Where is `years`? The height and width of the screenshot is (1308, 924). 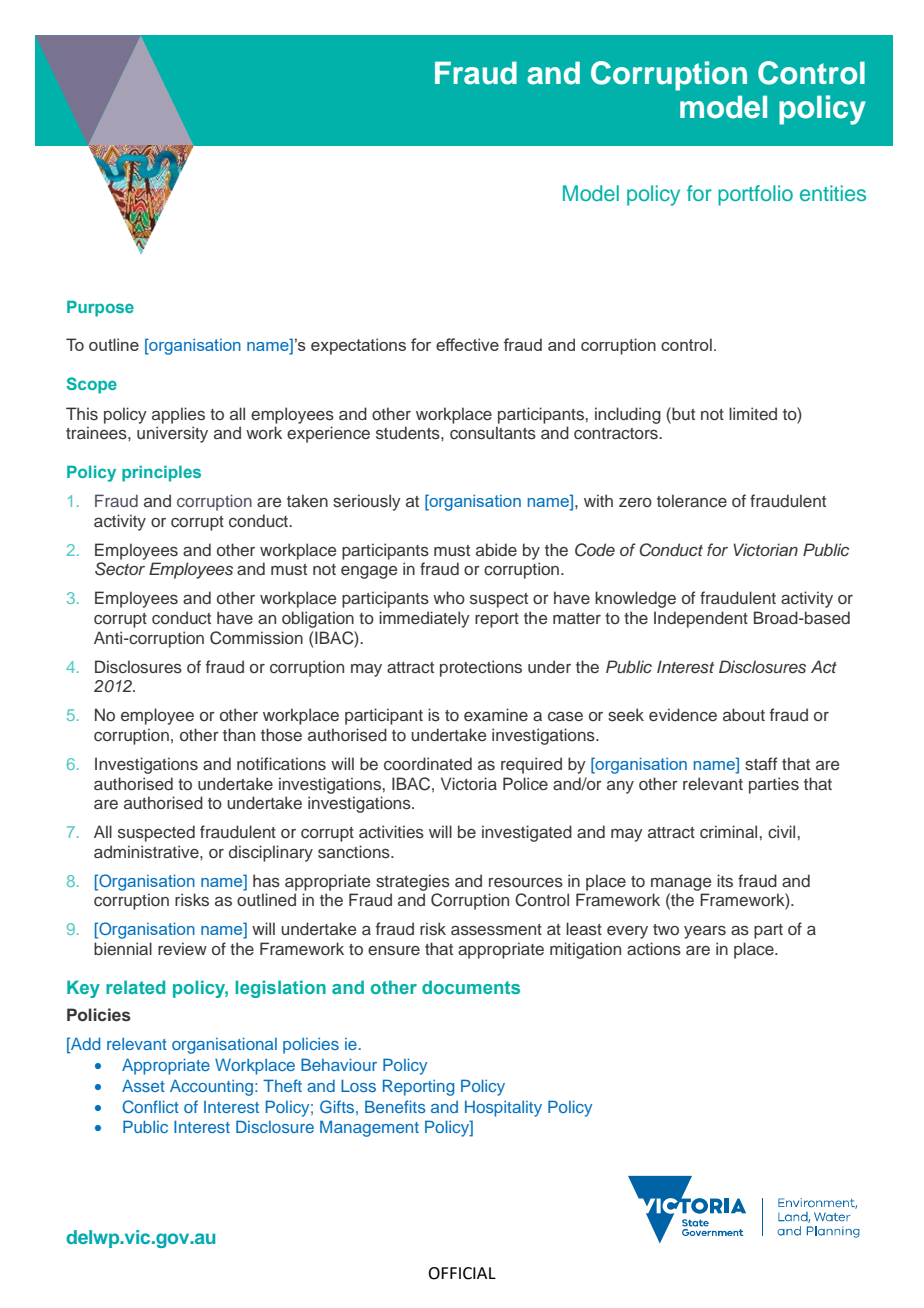
years is located at coordinates (705, 932).
